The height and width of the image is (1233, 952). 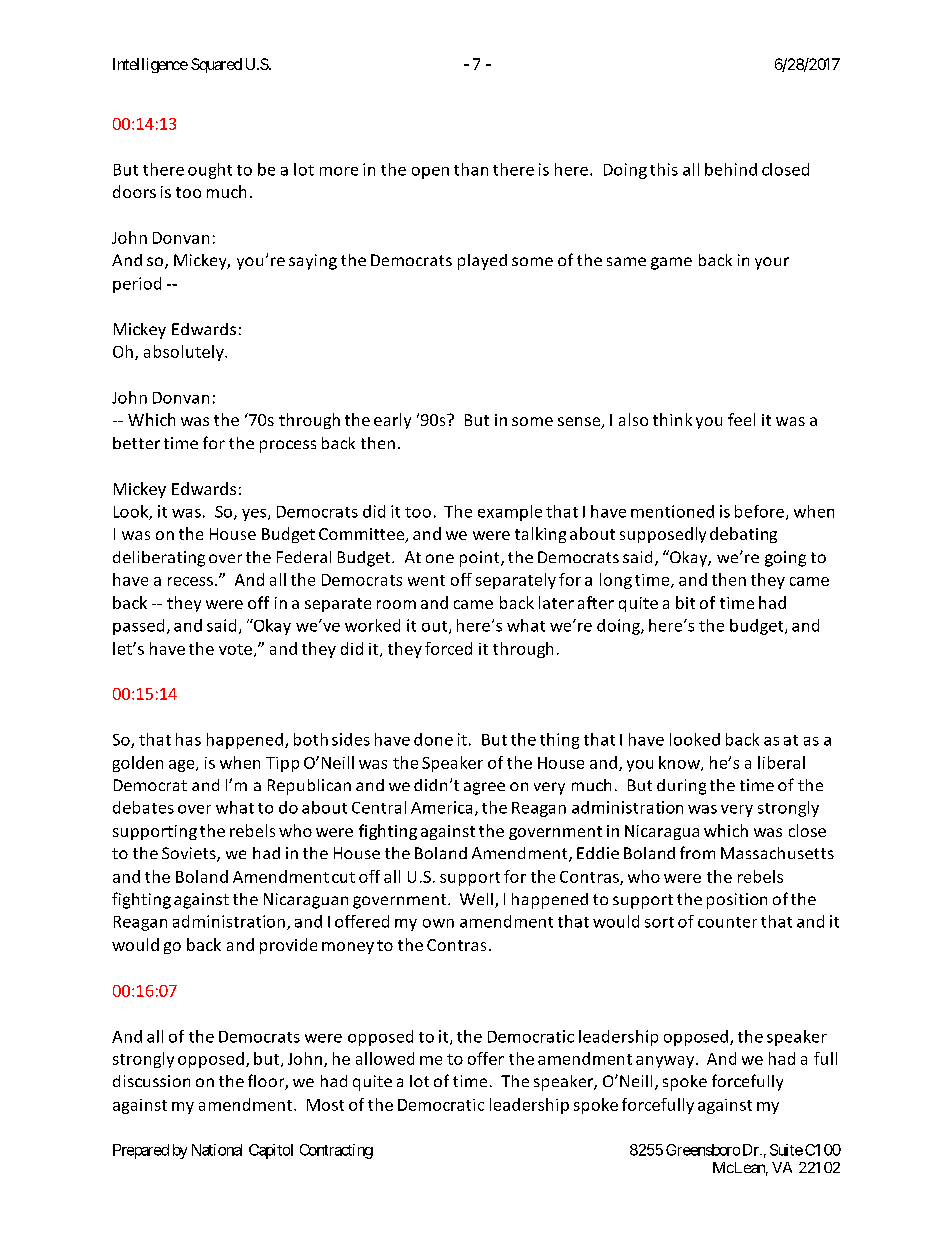 I want to click on process, so click(x=288, y=446).
